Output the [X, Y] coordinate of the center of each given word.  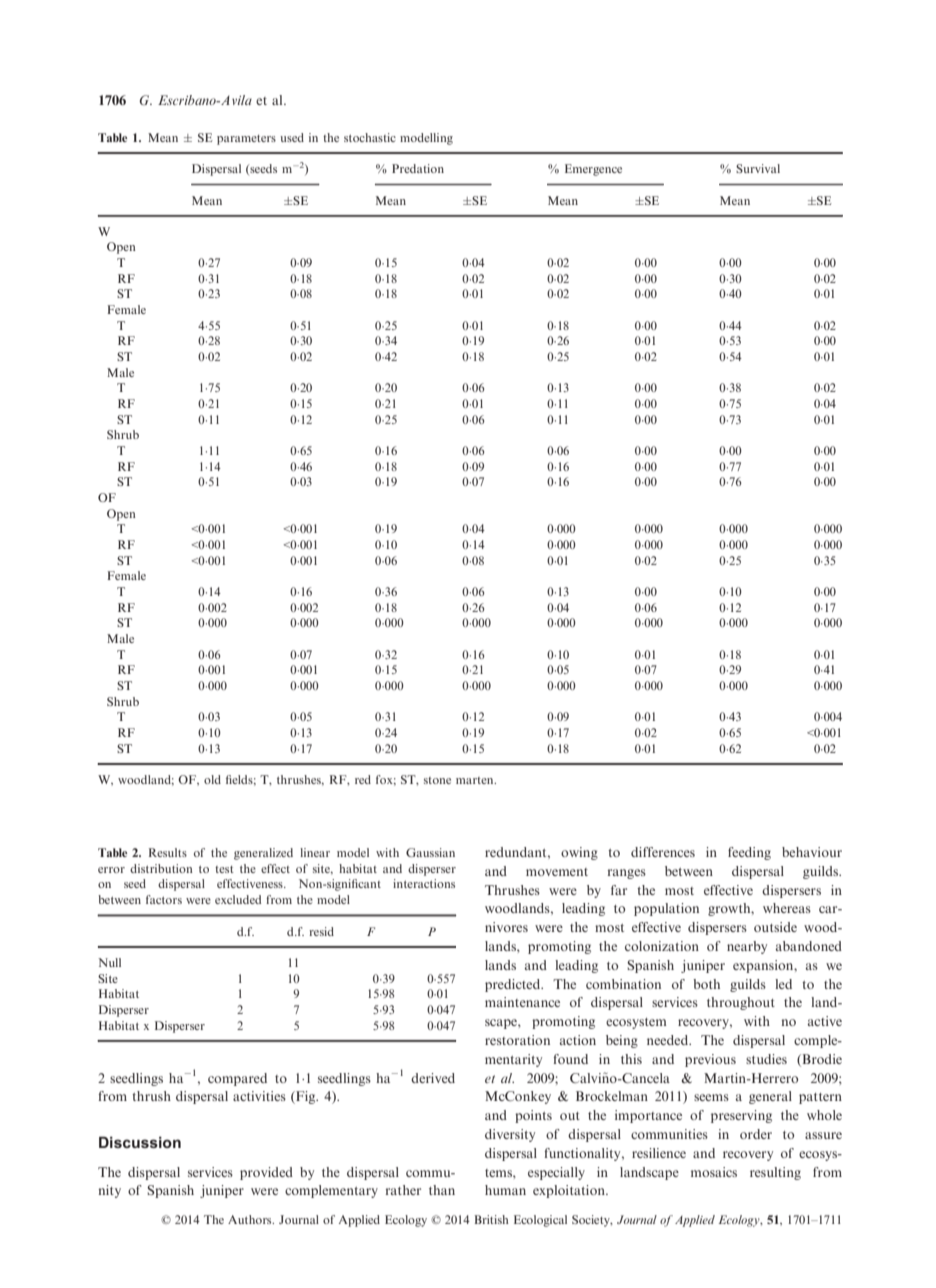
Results [168, 852]
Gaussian [430, 852]
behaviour [812, 852]
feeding [749, 853]
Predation [418, 168]
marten [476, 780]
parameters [246, 140]
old [212, 779]
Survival [758, 168]
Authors [251, 1219]
